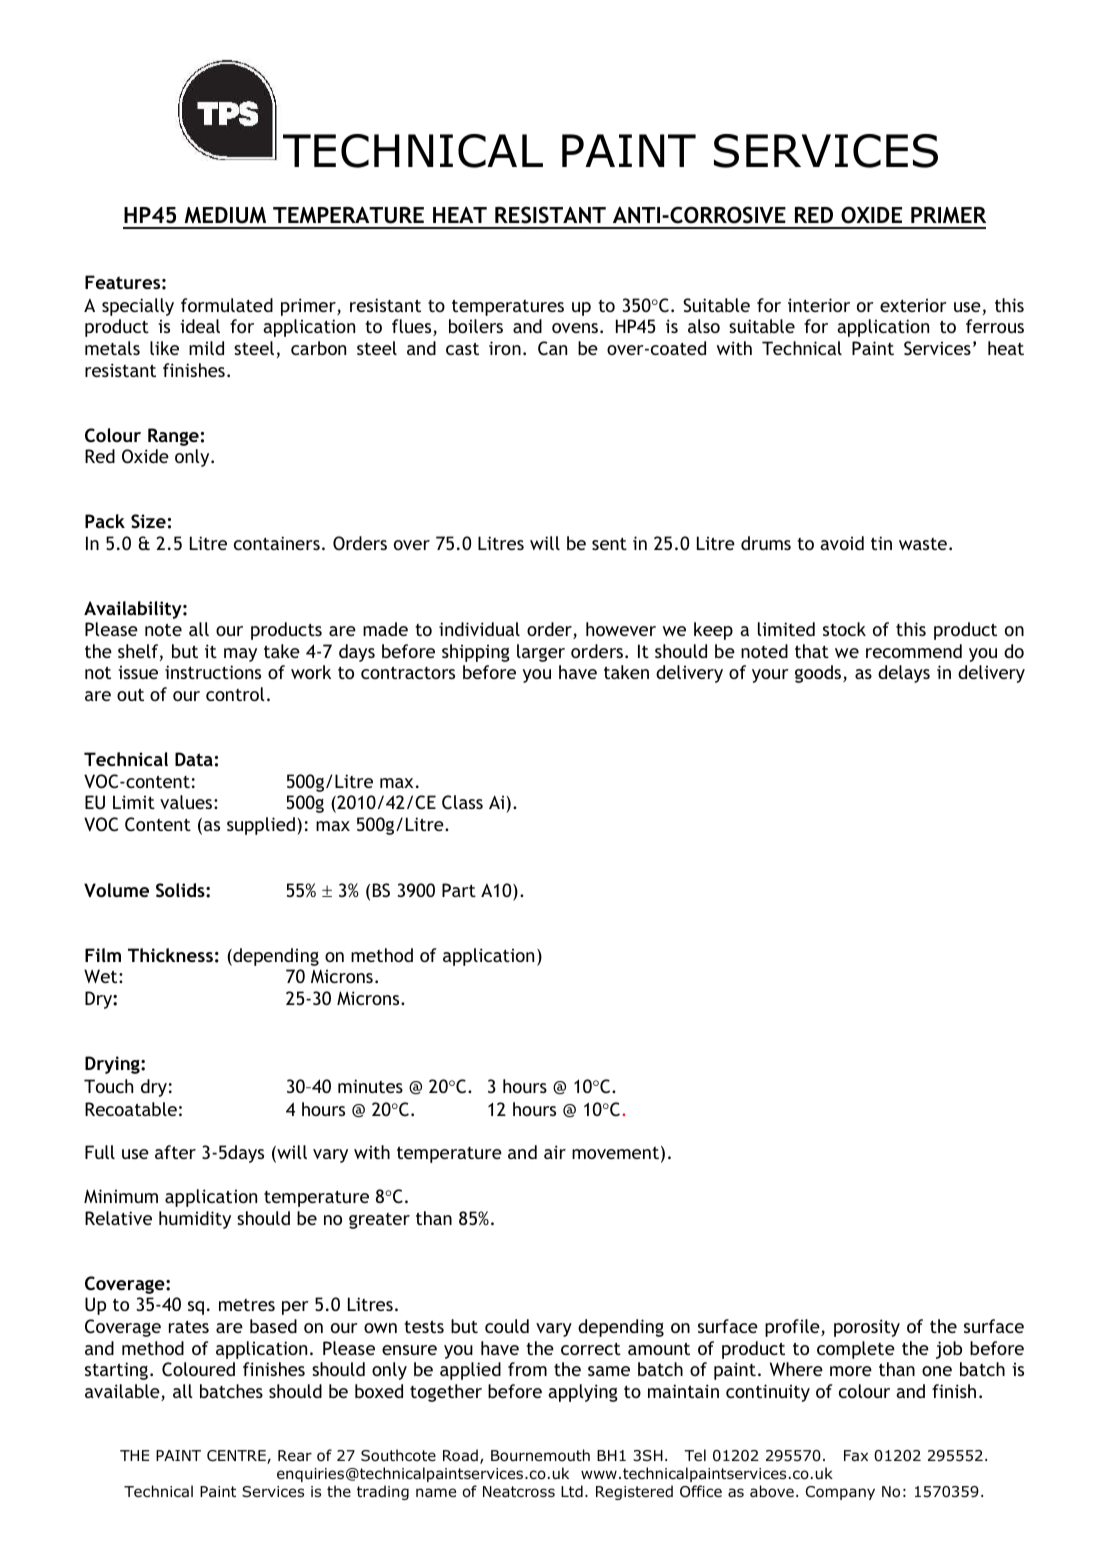  What do you see at coordinates (277, 543) in the page?
I see `containers` at bounding box center [277, 543].
